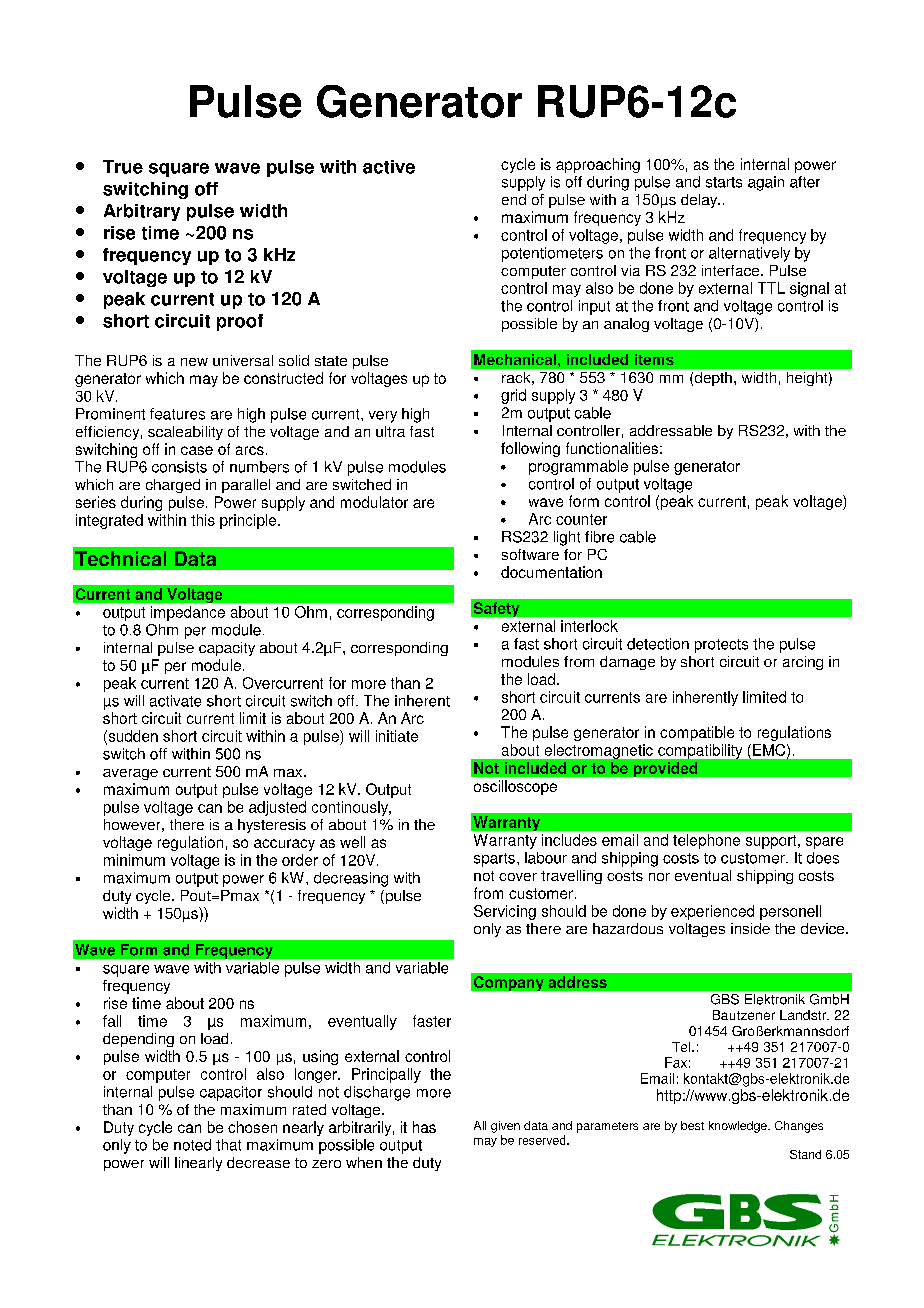  What do you see at coordinates (389, 167) in the screenshot?
I see `active` at bounding box center [389, 167].
